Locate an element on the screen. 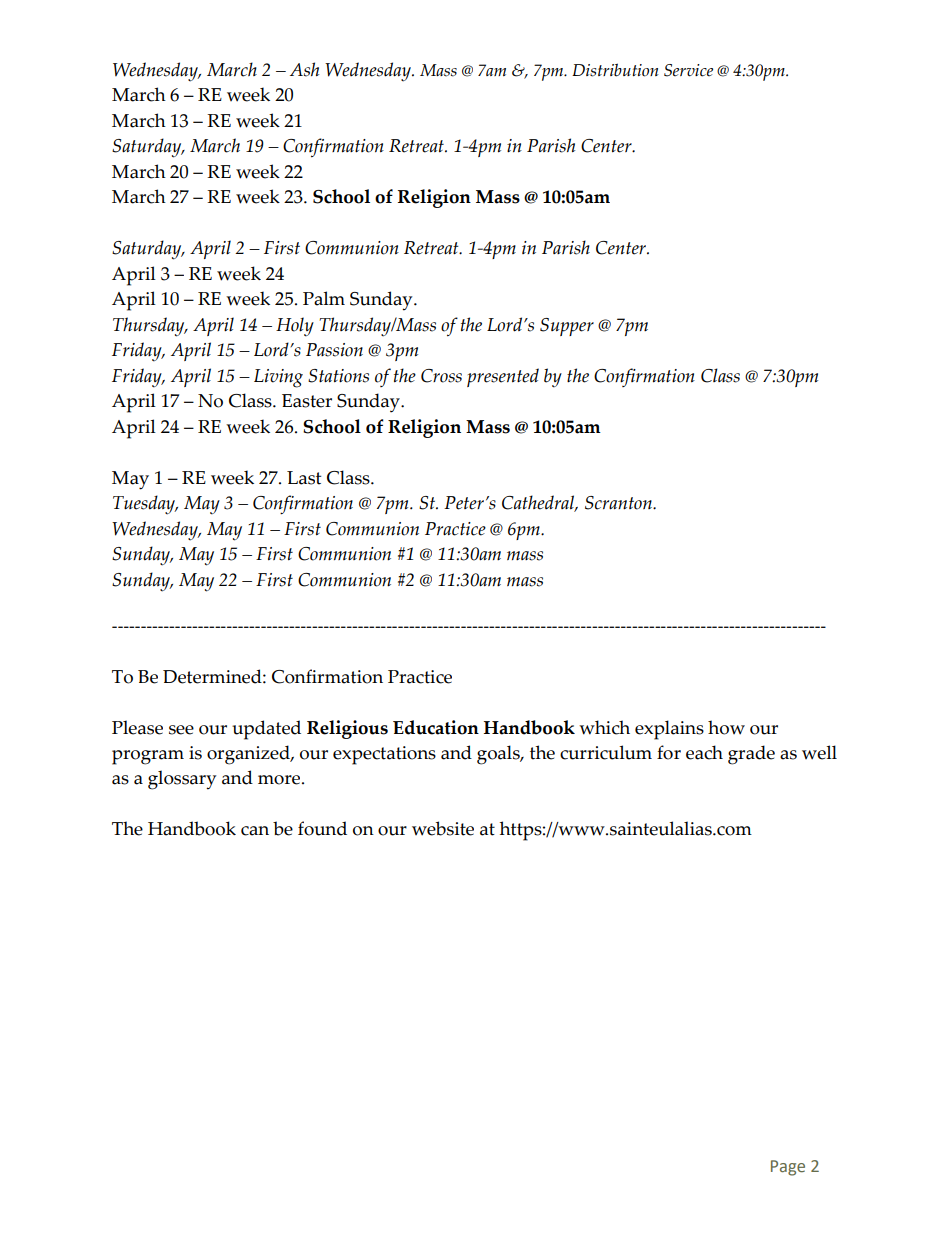 The width and height of the screenshot is (952, 1233). Supper is located at coordinates (567, 327).
